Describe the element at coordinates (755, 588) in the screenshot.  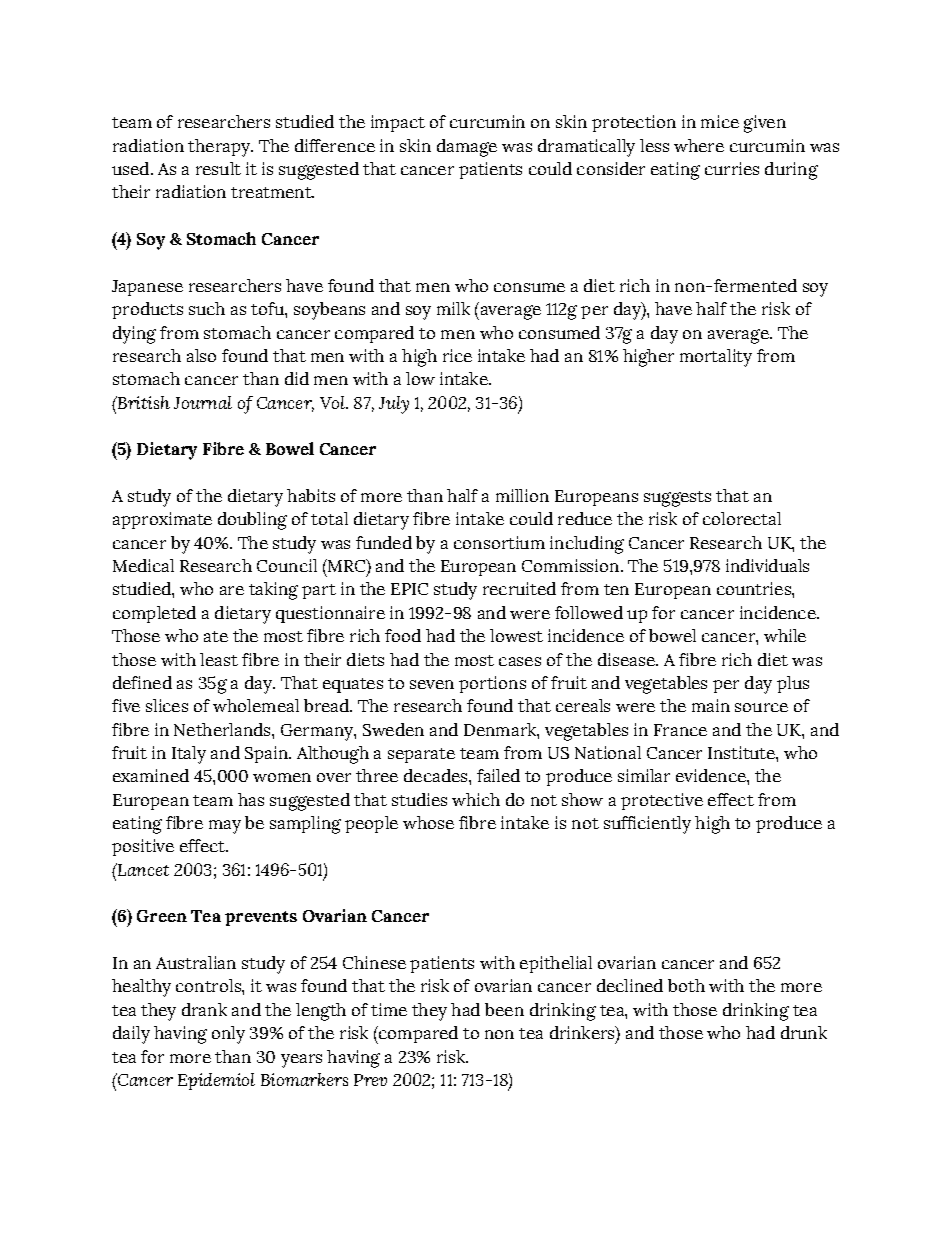
I see `countries` at that location.
